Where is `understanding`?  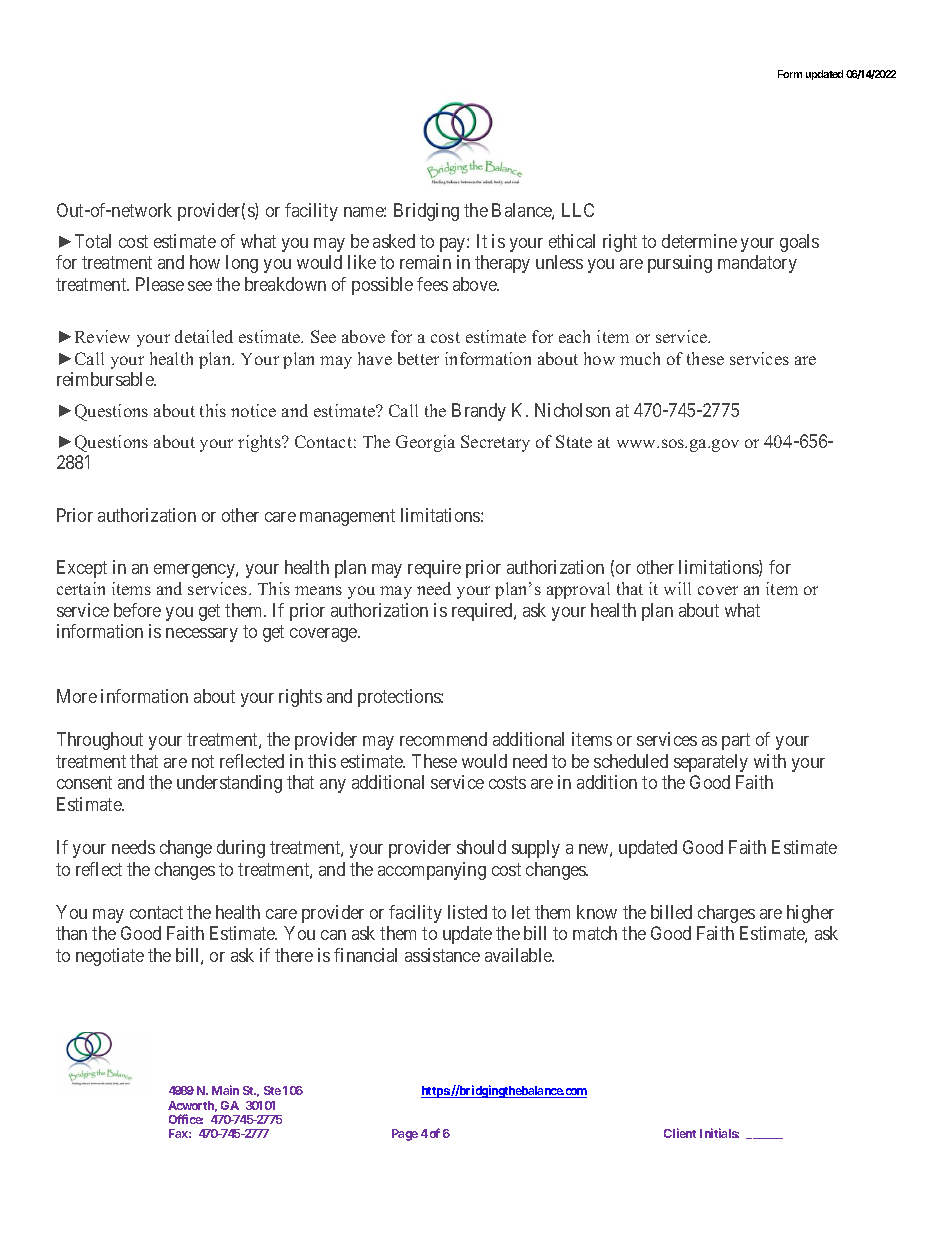
understanding is located at coordinates (229, 784).
